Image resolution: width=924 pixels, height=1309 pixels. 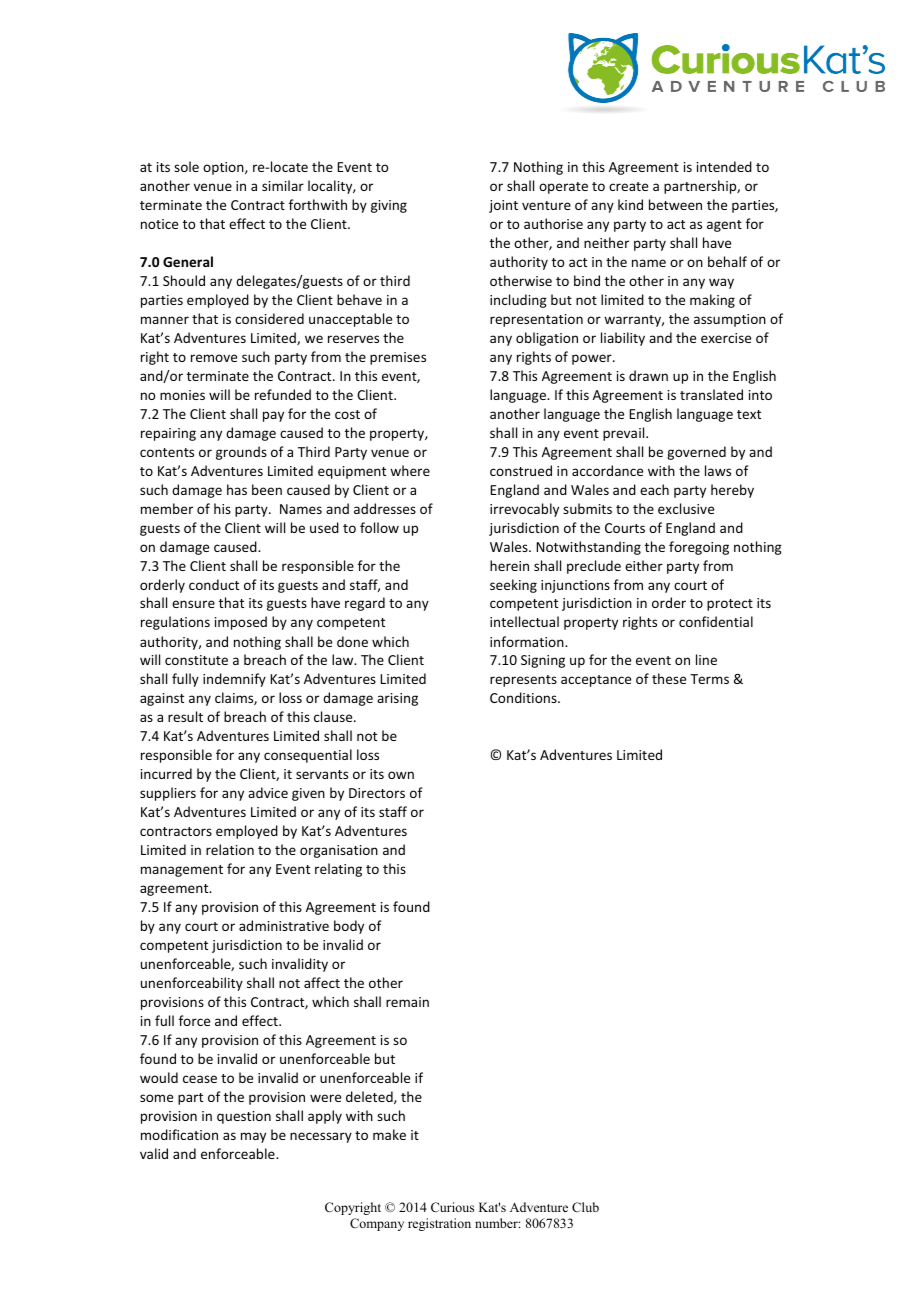 What do you see at coordinates (234, 680) in the screenshot?
I see `indemnify` at bounding box center [234, 680].
